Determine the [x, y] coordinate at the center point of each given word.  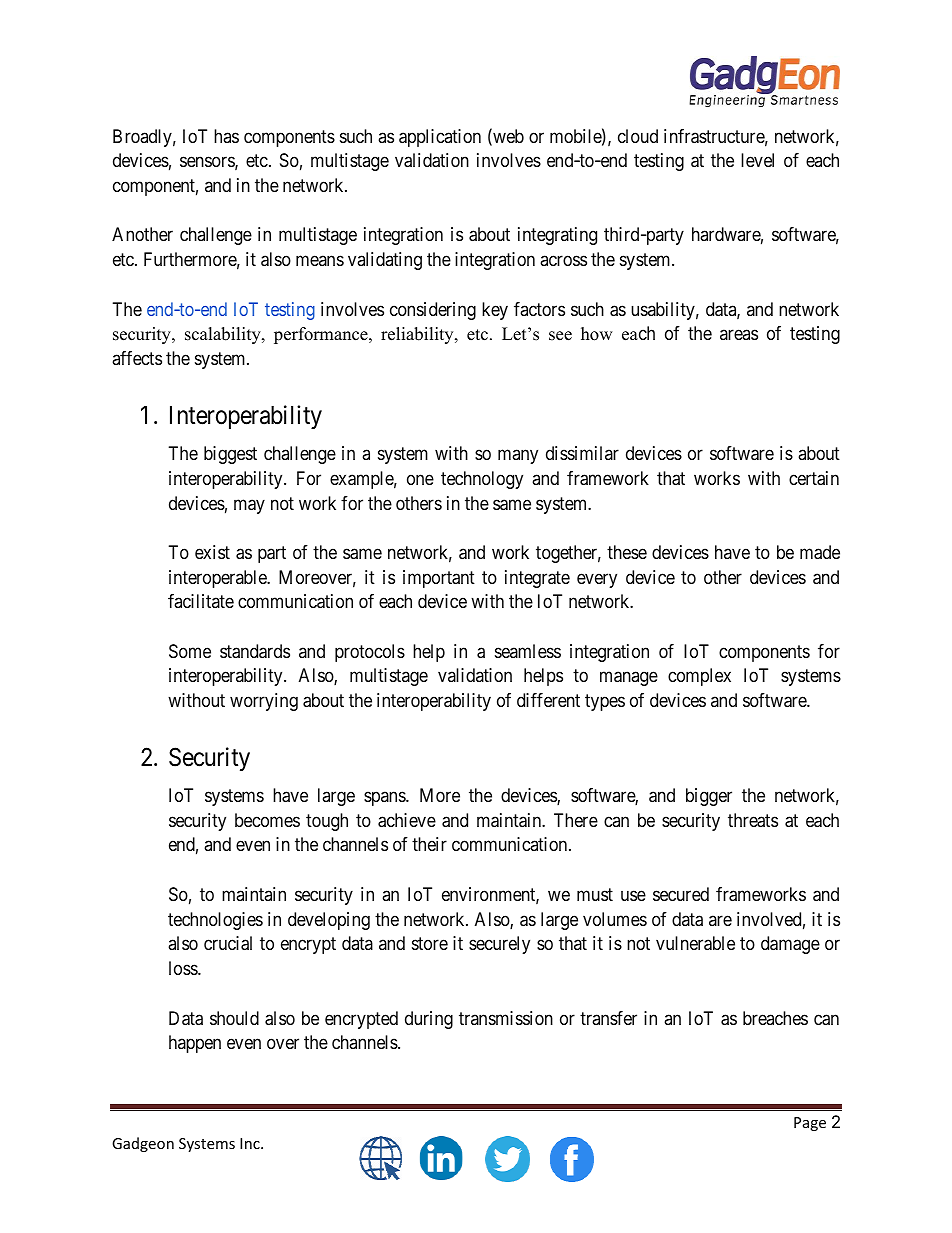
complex [699, 677]
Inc [251, 1143]
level [757, 160]
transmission [506, 1018]
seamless [528, 651]
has [226, 136]
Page [810, 1124]
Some [190, 651]
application [440, 138]
